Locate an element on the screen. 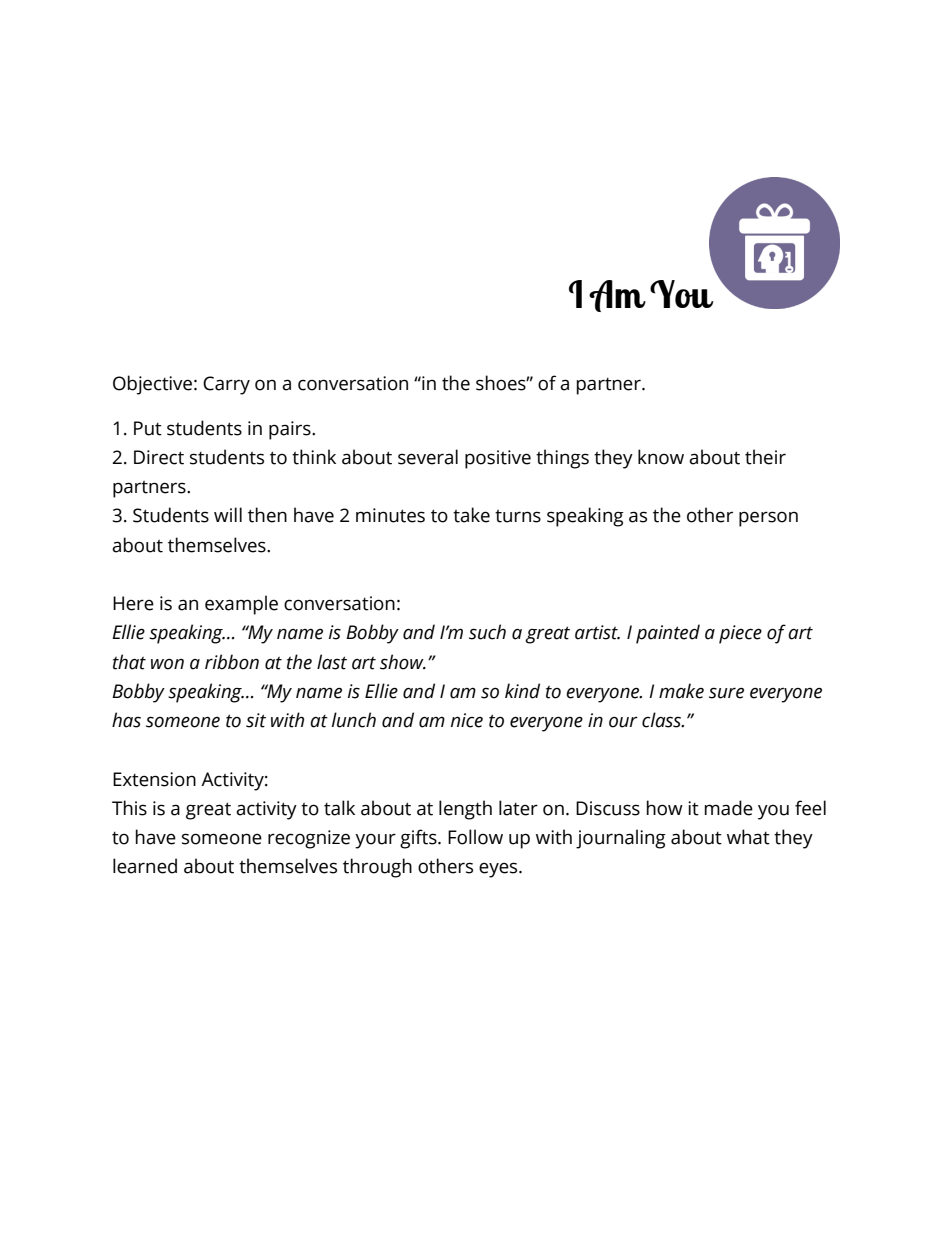 The width and height of the screenshot is (952, 1233). learned is located at coordinates (145, 866).
